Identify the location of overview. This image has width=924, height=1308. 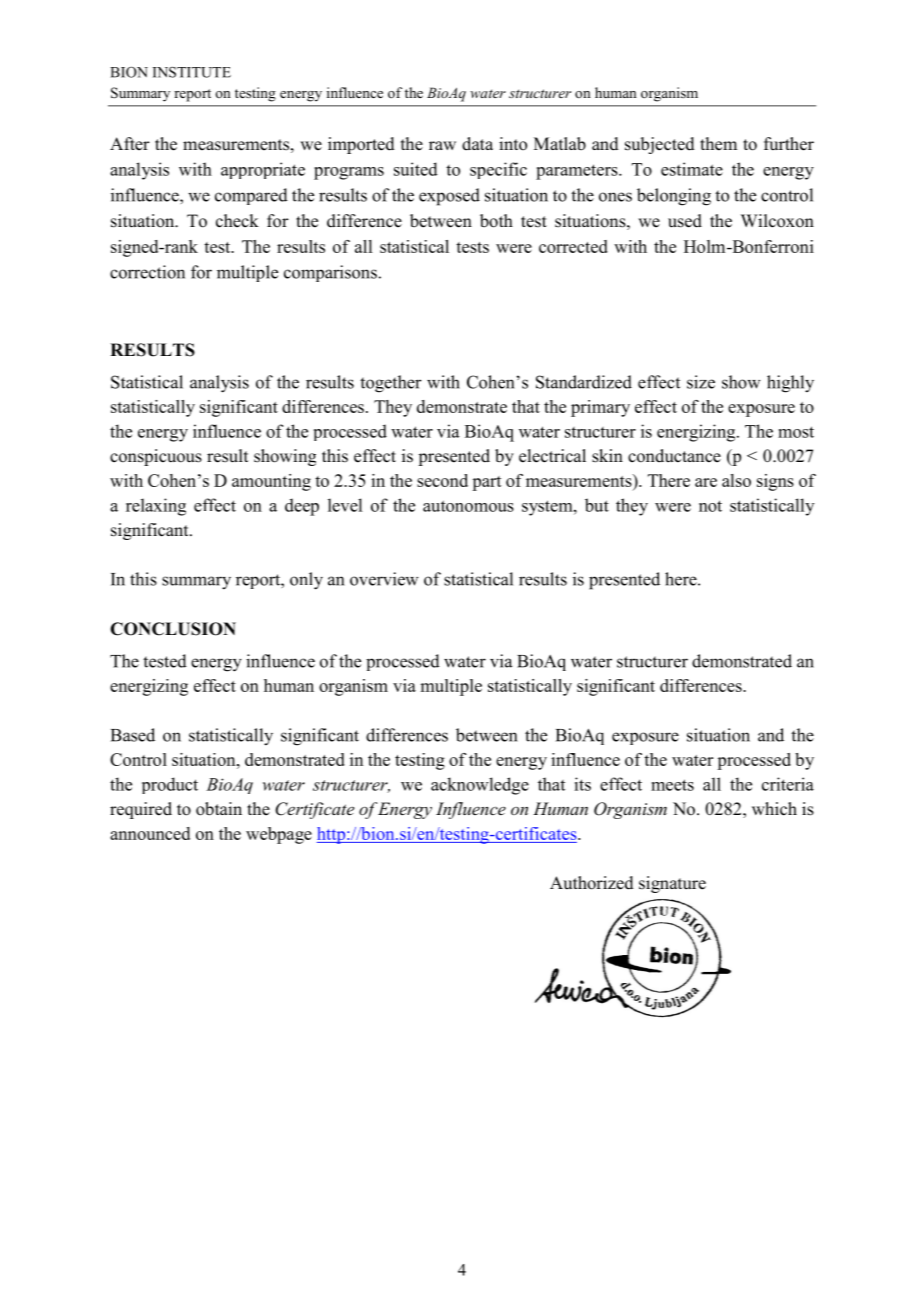
(384, 579).
